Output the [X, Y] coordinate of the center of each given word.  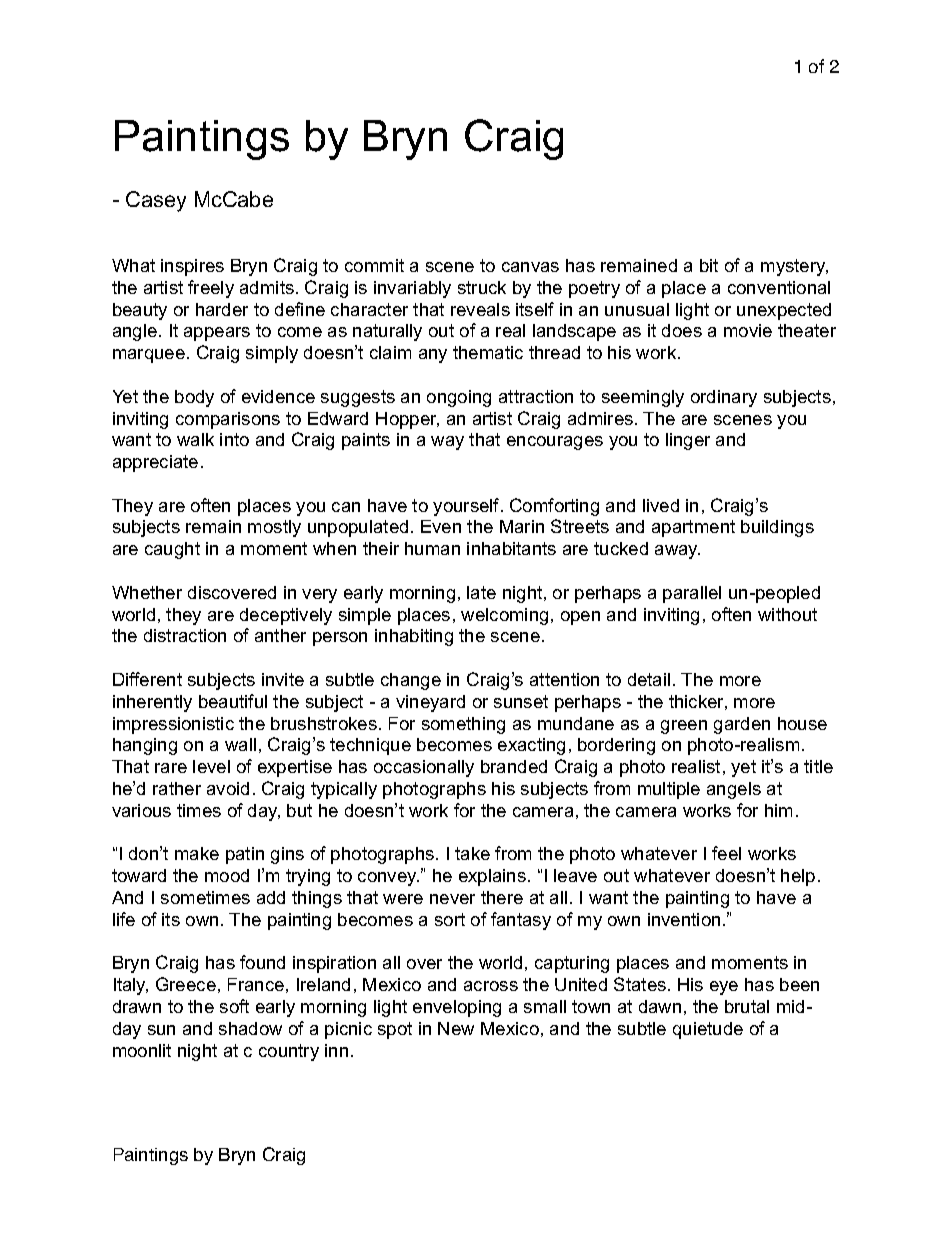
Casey [156, 201]
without [787, 614]
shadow [250, 1028]
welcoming [504, 616]
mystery [794, 267]
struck [482, 287]
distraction [185, 635]
